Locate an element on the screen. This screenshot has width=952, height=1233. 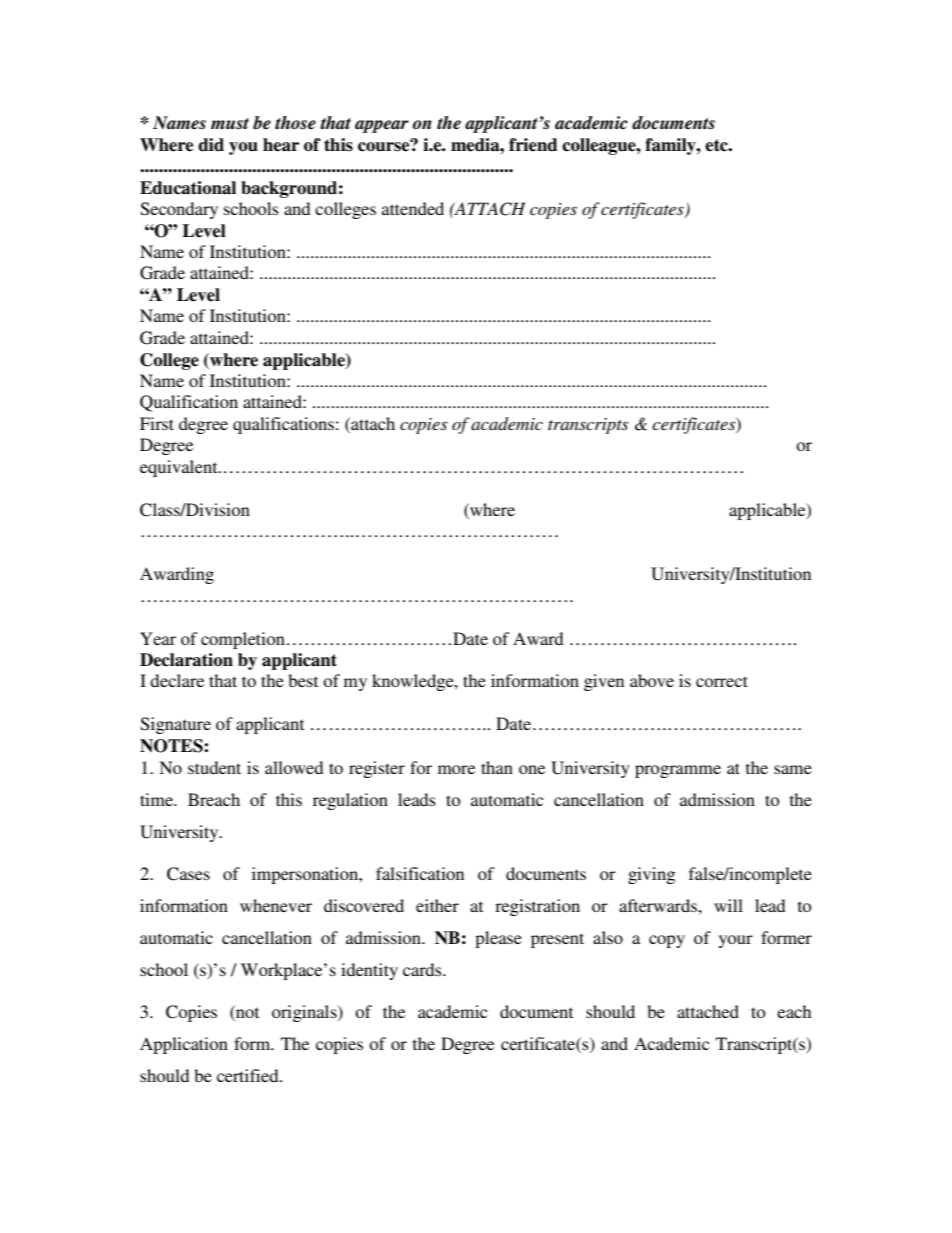
cards is located at coordinates (423, 969).
